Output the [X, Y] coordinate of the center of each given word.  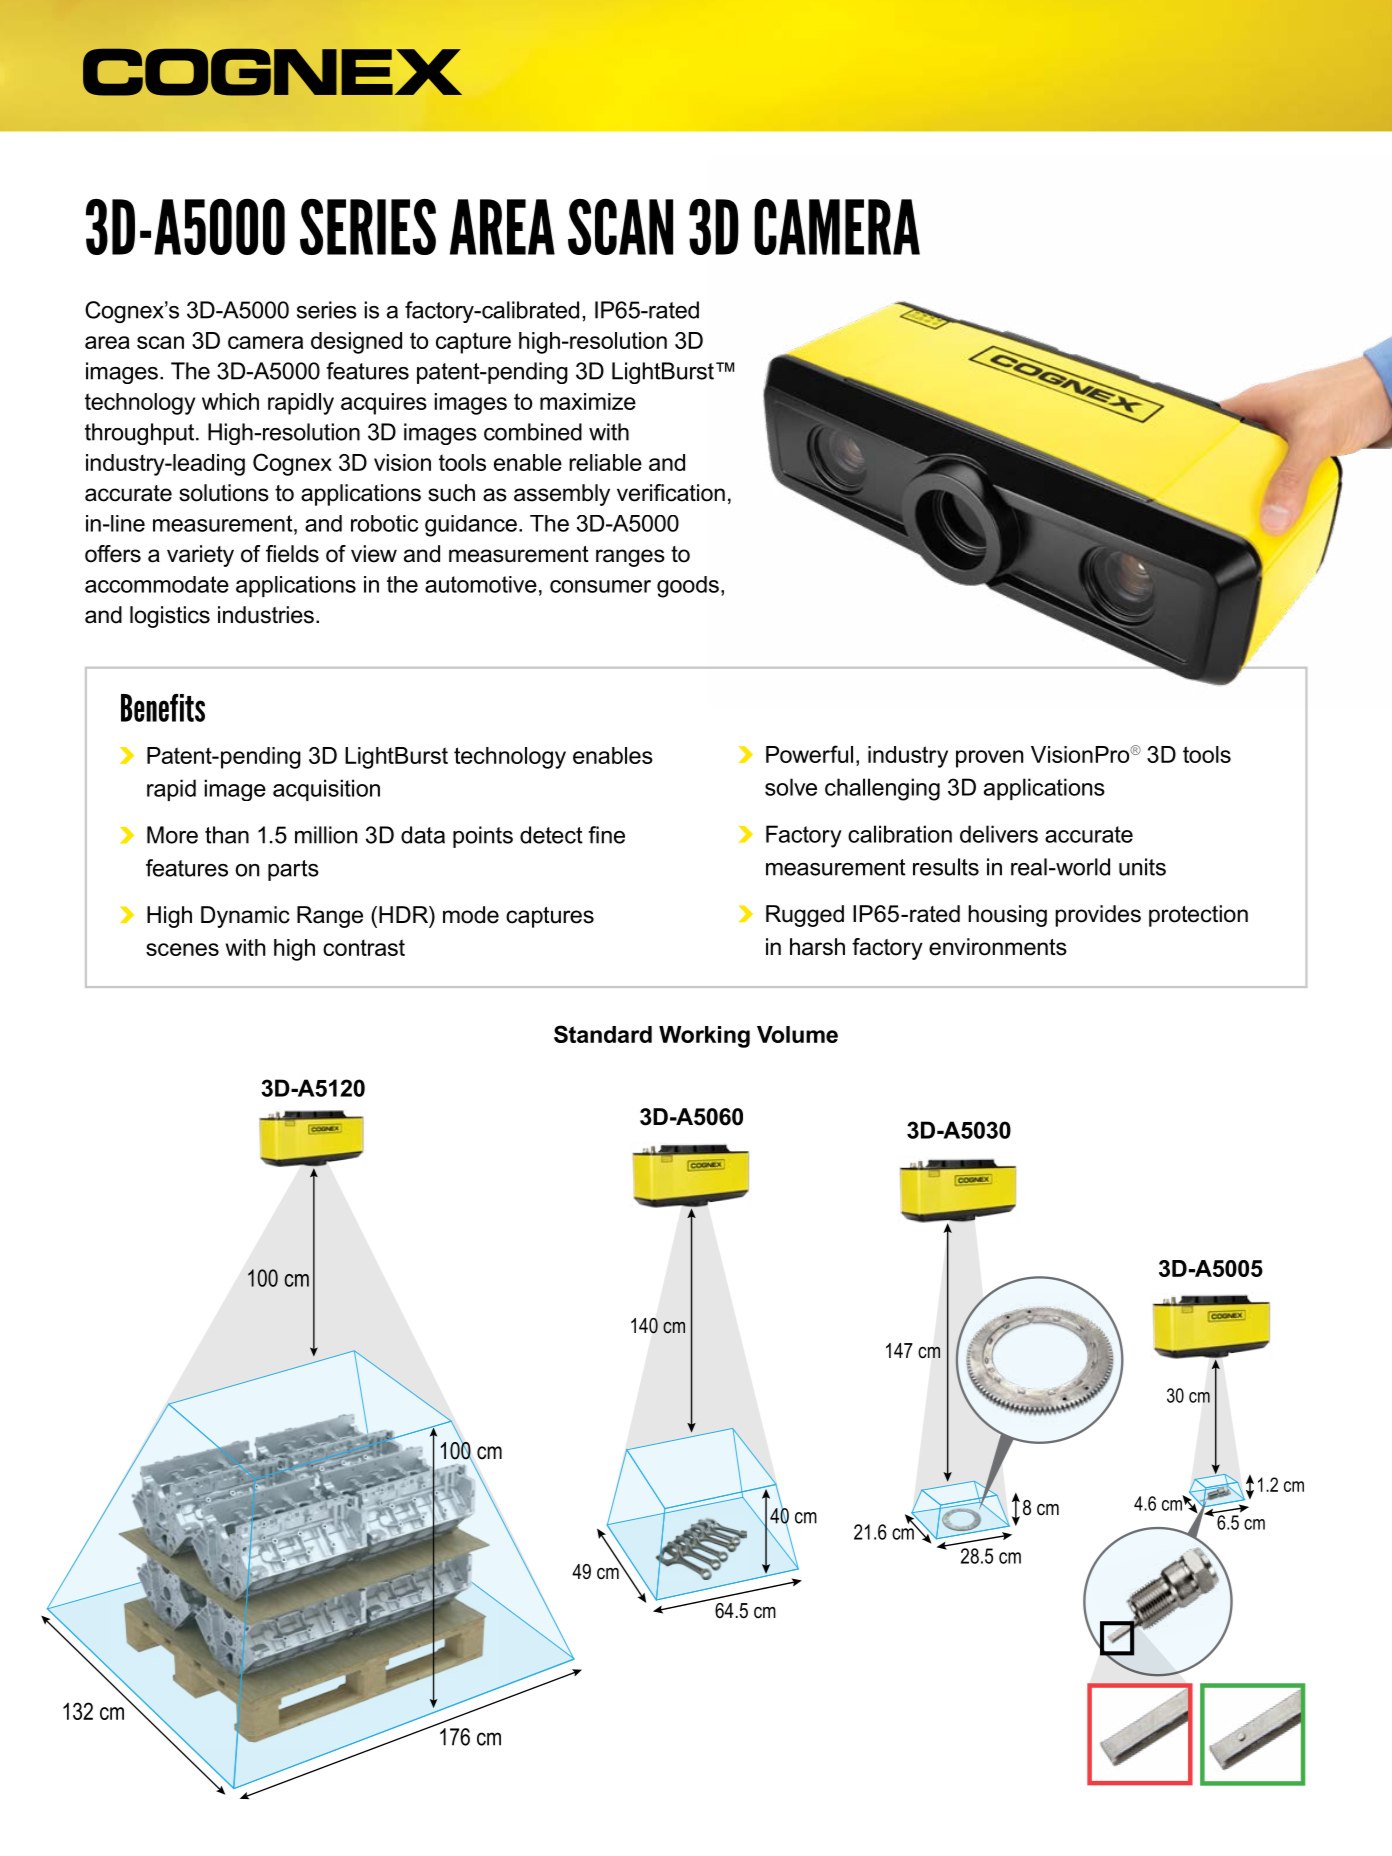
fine [606, 835]
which [230, 401]
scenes [182, 949]
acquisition [326, 790]
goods [688, 587]
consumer [600, 586]
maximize [588, 401]
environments [998, 947]
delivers [999, 834]
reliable [605, 462]
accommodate [157, 584]
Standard [603, 1034]
